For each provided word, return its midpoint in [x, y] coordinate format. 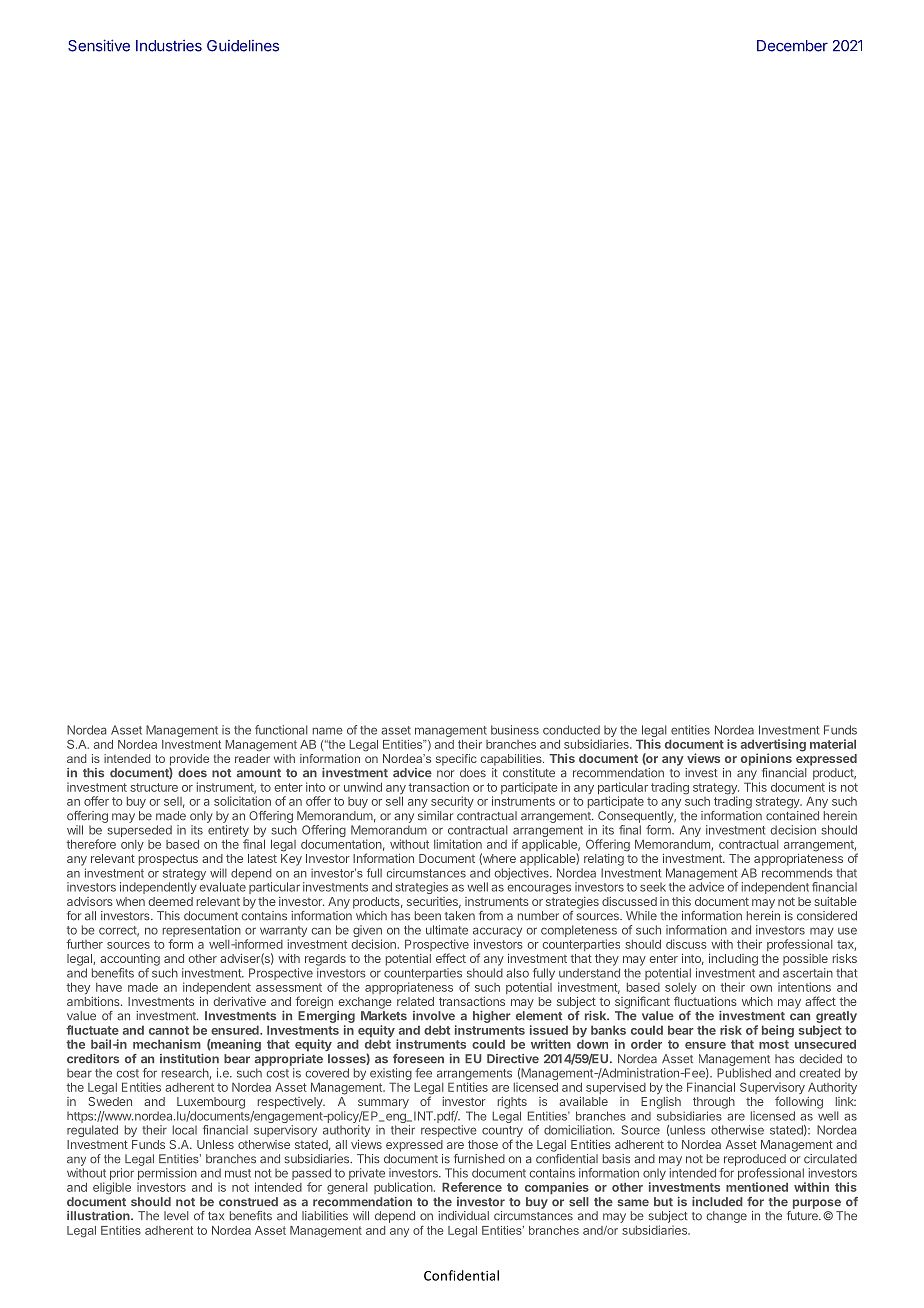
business [515, 730]
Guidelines [243, 46]
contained [792, 816]
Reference [472, 1187]
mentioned [757, 1187]
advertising [773, 746]
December [792, 46]
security [452, 802]
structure [154, 787]
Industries [169, 46]
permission [167, 1175]
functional [281, 730]
